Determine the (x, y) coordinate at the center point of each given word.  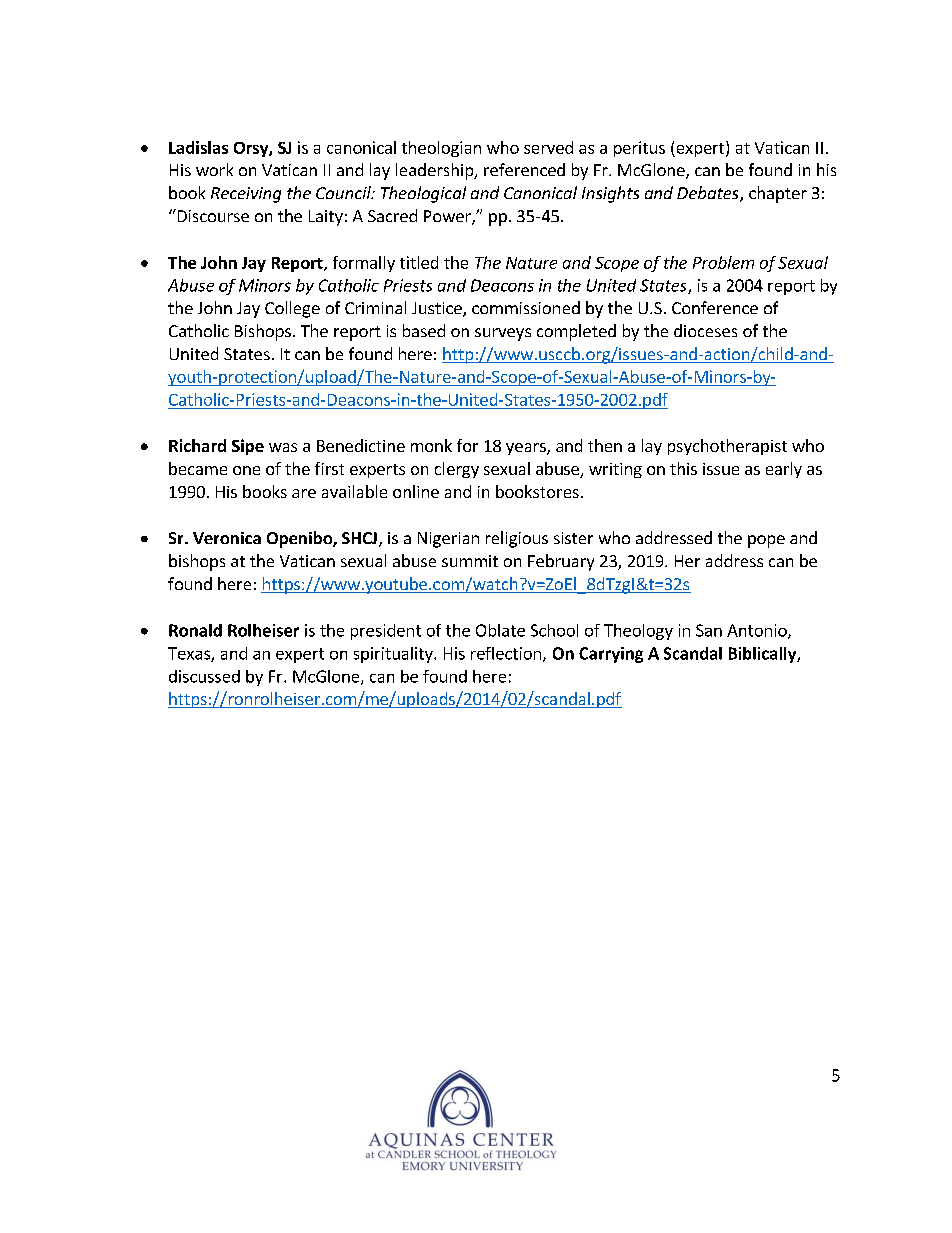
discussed (204, 676)
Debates (709, 194)
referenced (524, 169)
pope (766, 541)
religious (517, 539)
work (214, 169)
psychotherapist (727, 447)
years (527, 449)
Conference (715, 307)
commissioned (526, 307)
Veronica (227, 538)
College (292, 309)
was (283, 447)
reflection (506, 653)
